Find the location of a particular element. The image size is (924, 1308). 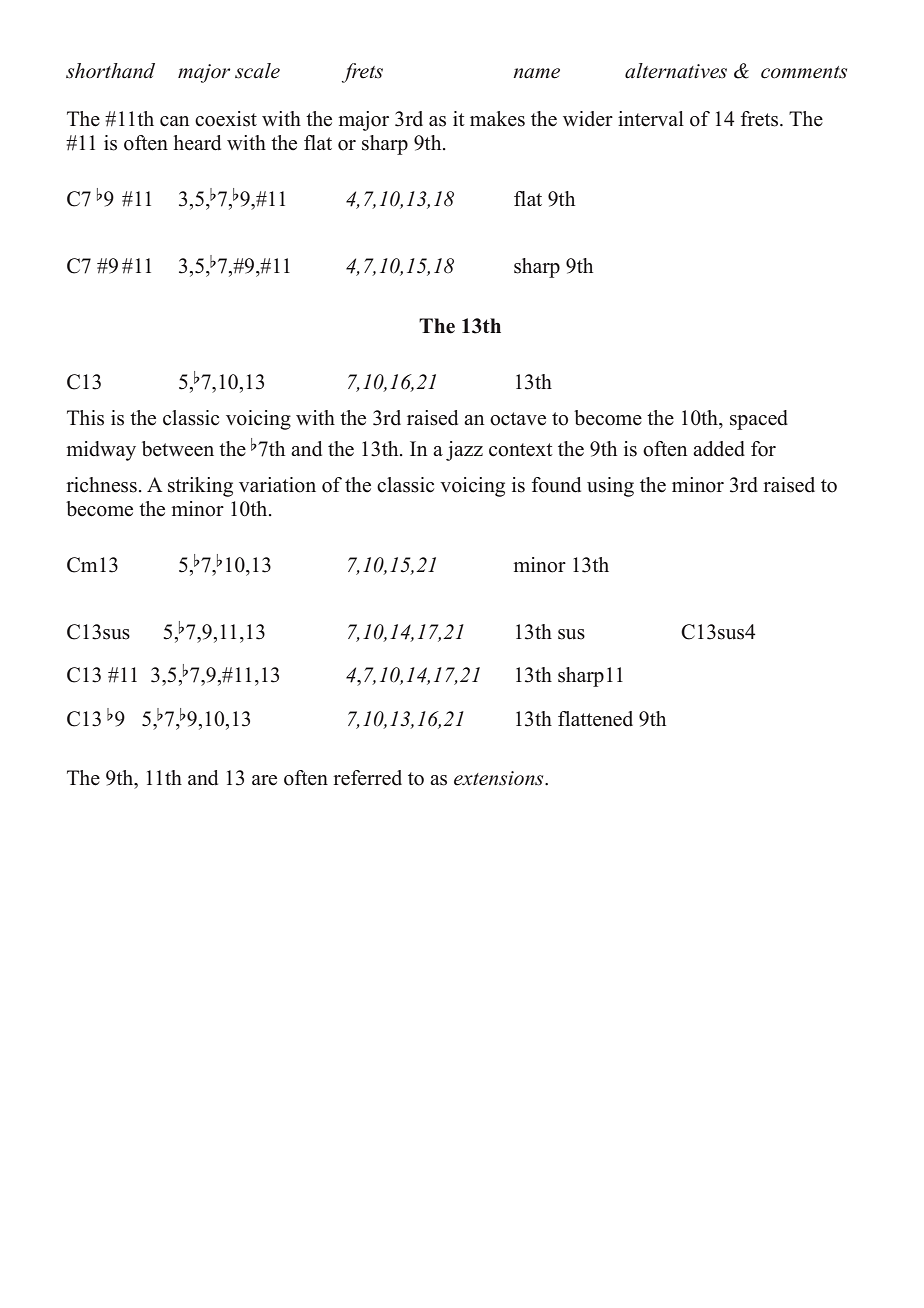

can is located at coordinates (174, 121).
